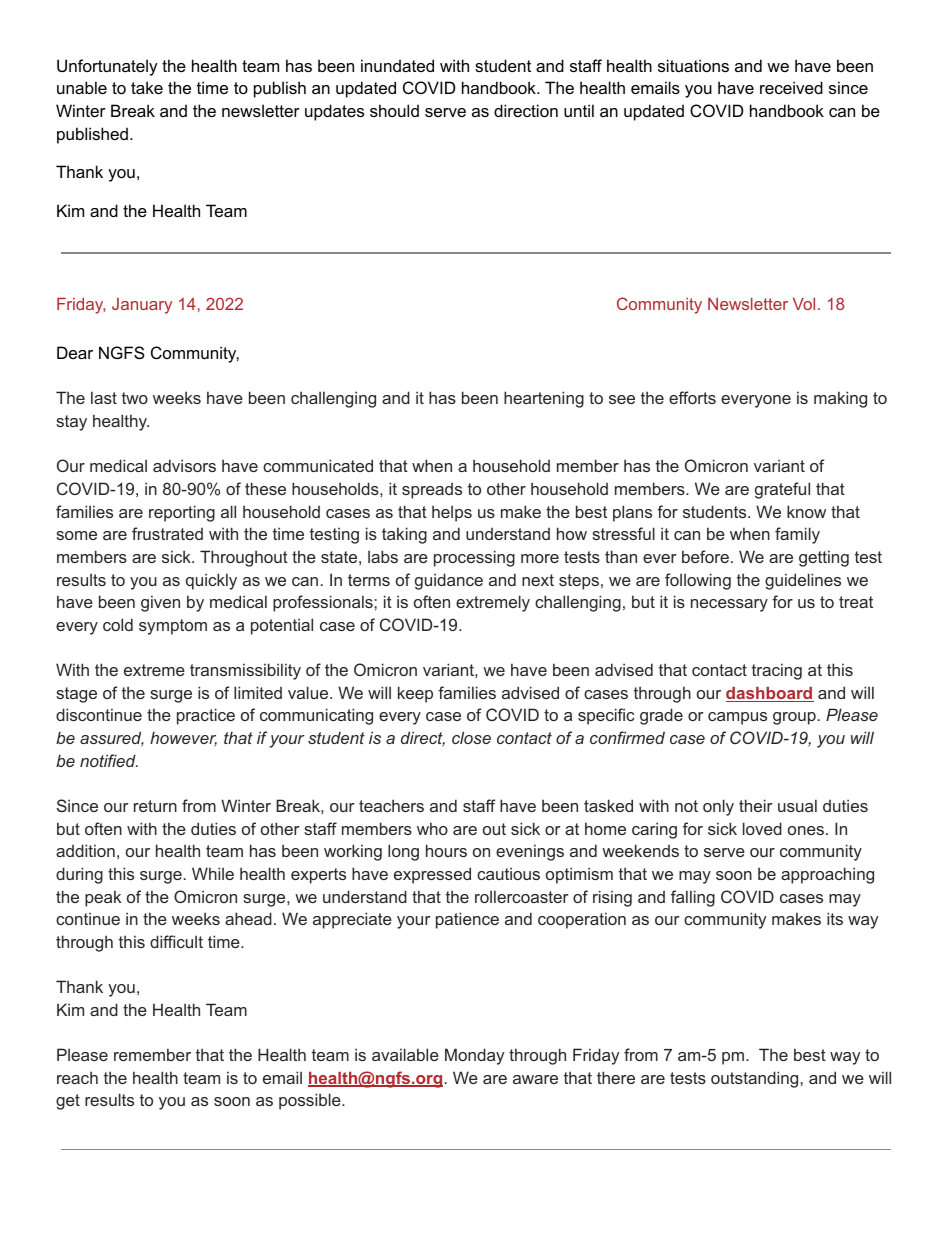 This image has width=952, height=1233. Describe the element at coordinates (737, 718) in the image. I see `campus` at that location.
